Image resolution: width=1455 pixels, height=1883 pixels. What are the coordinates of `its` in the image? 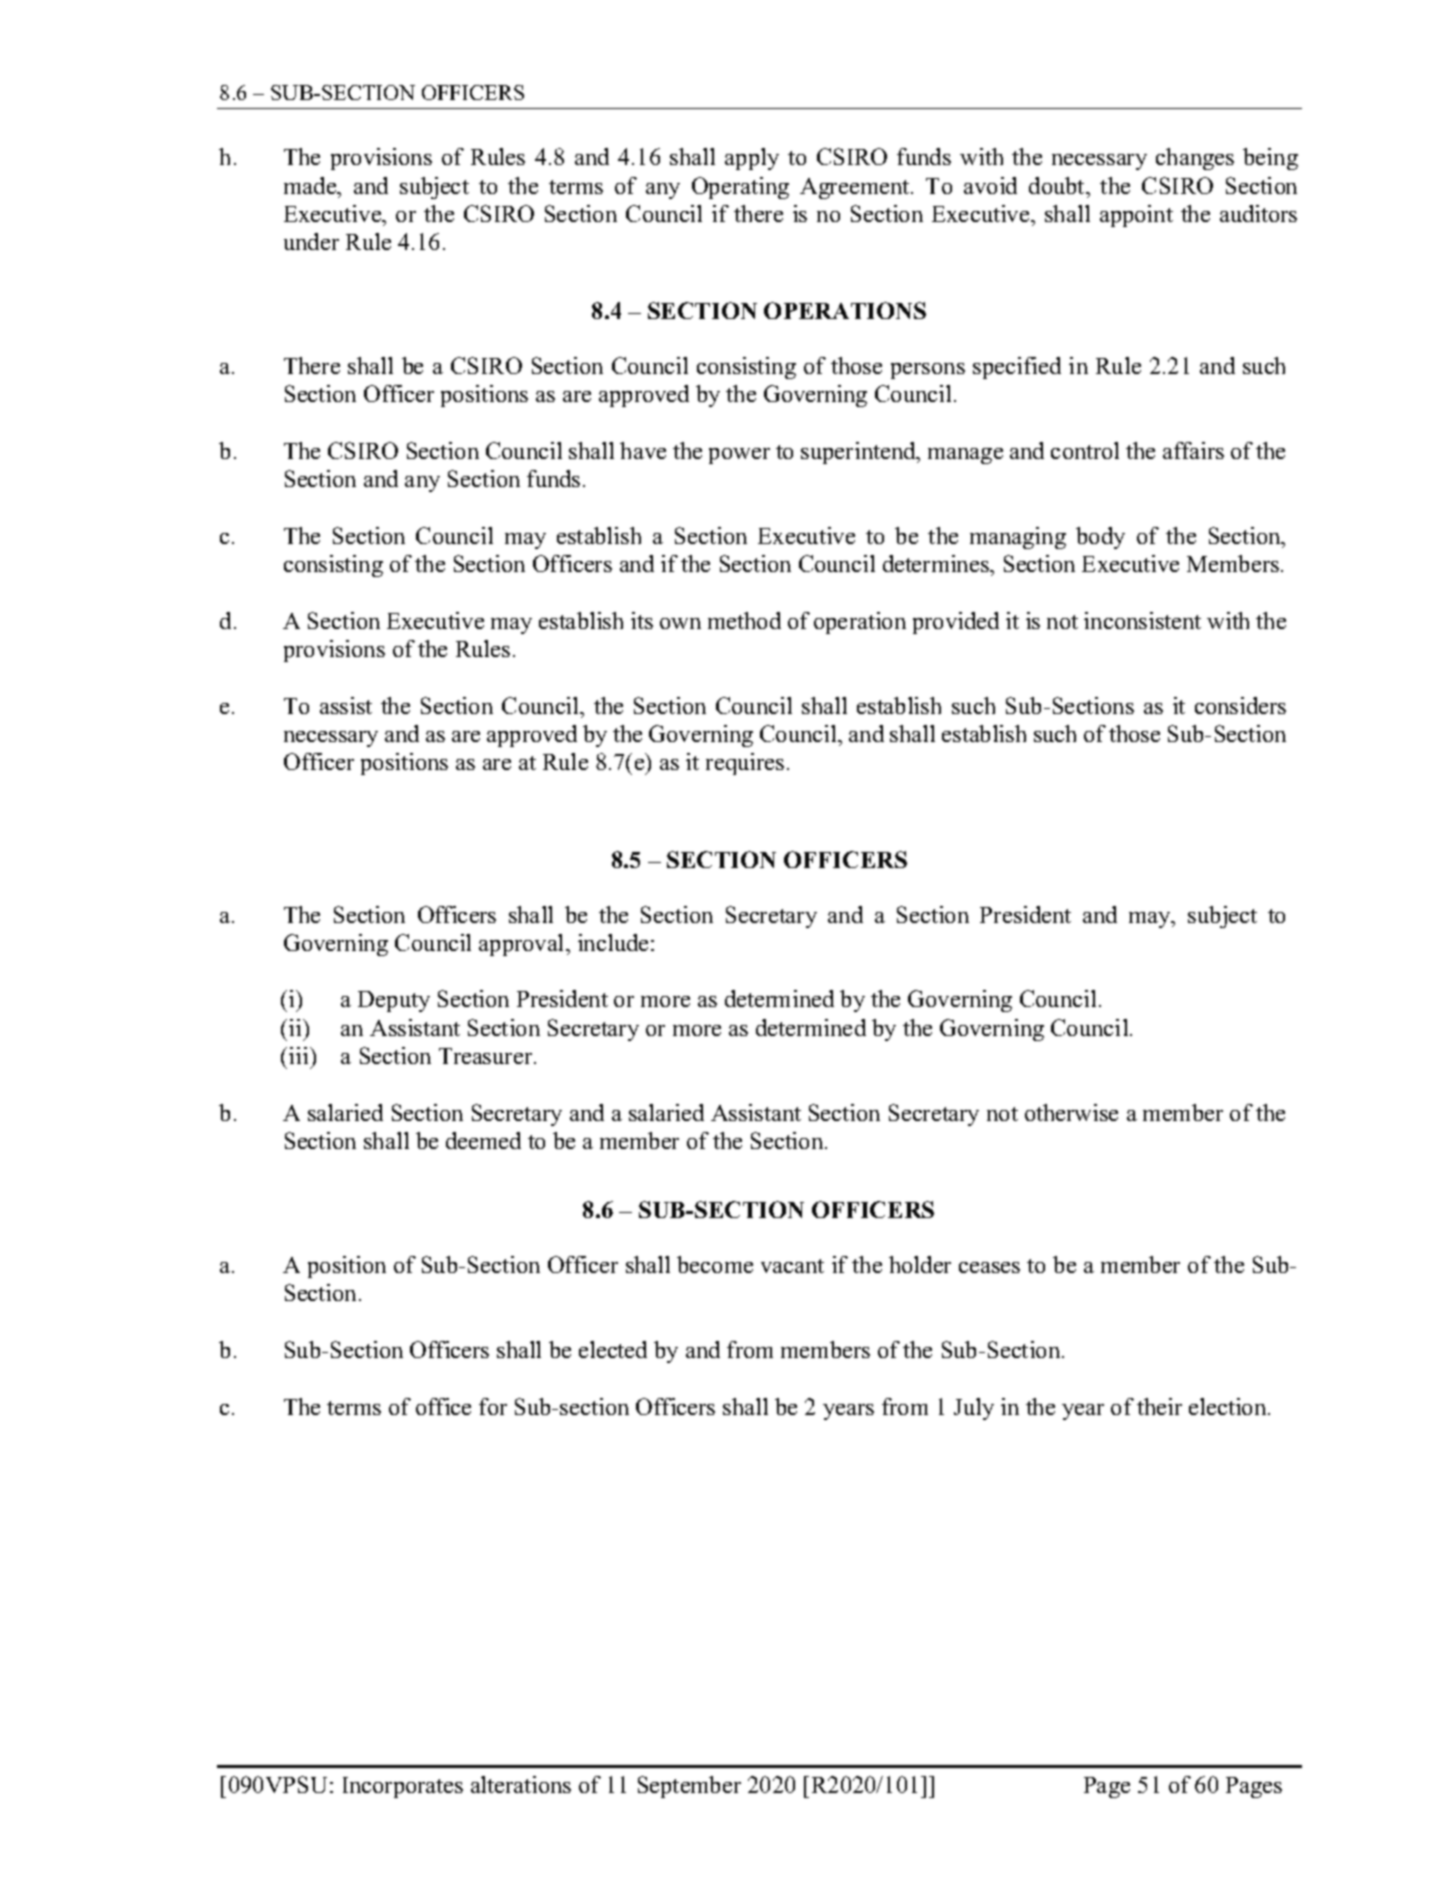 It's located at (642, 620).
